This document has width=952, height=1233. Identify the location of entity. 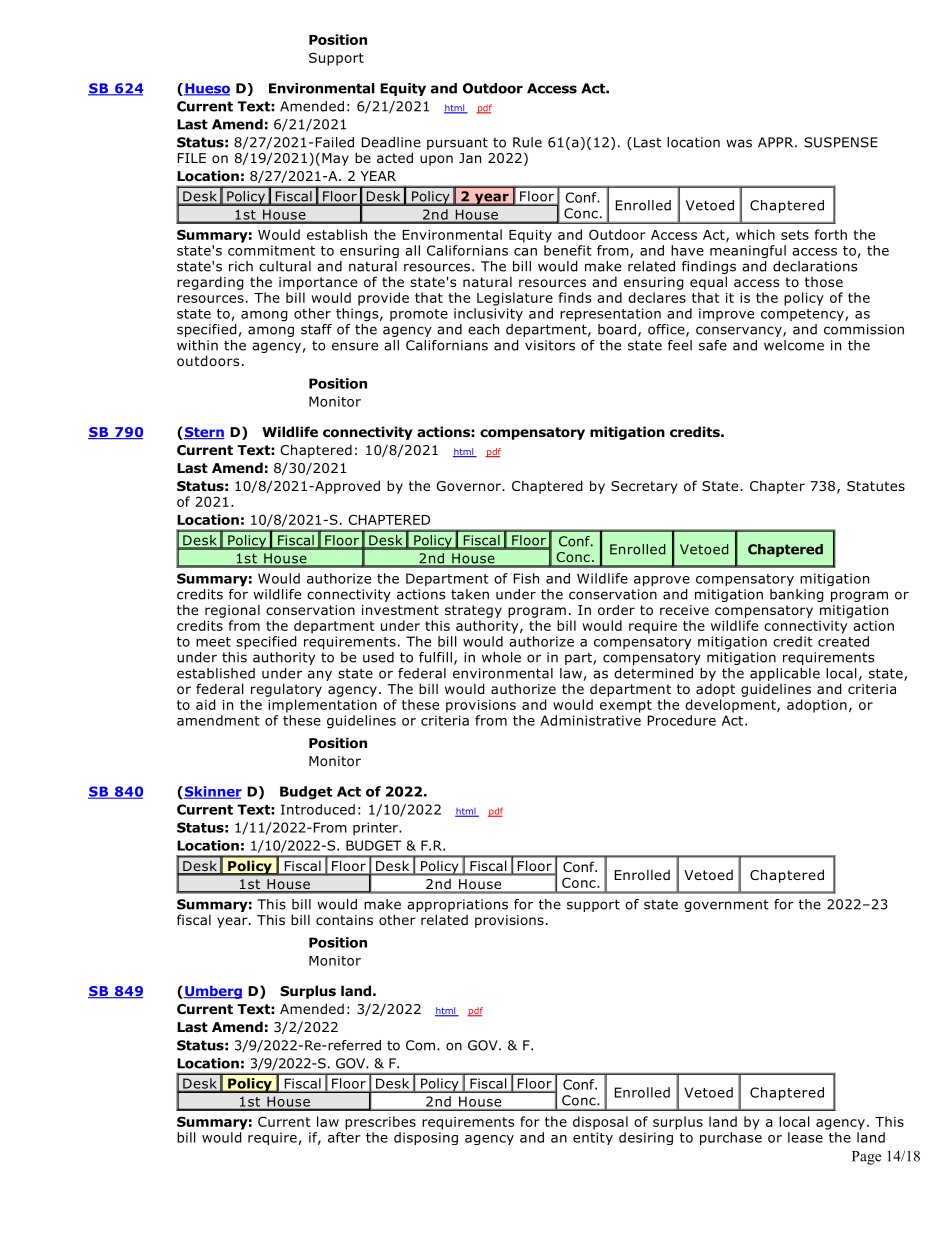
(593, 1138).
